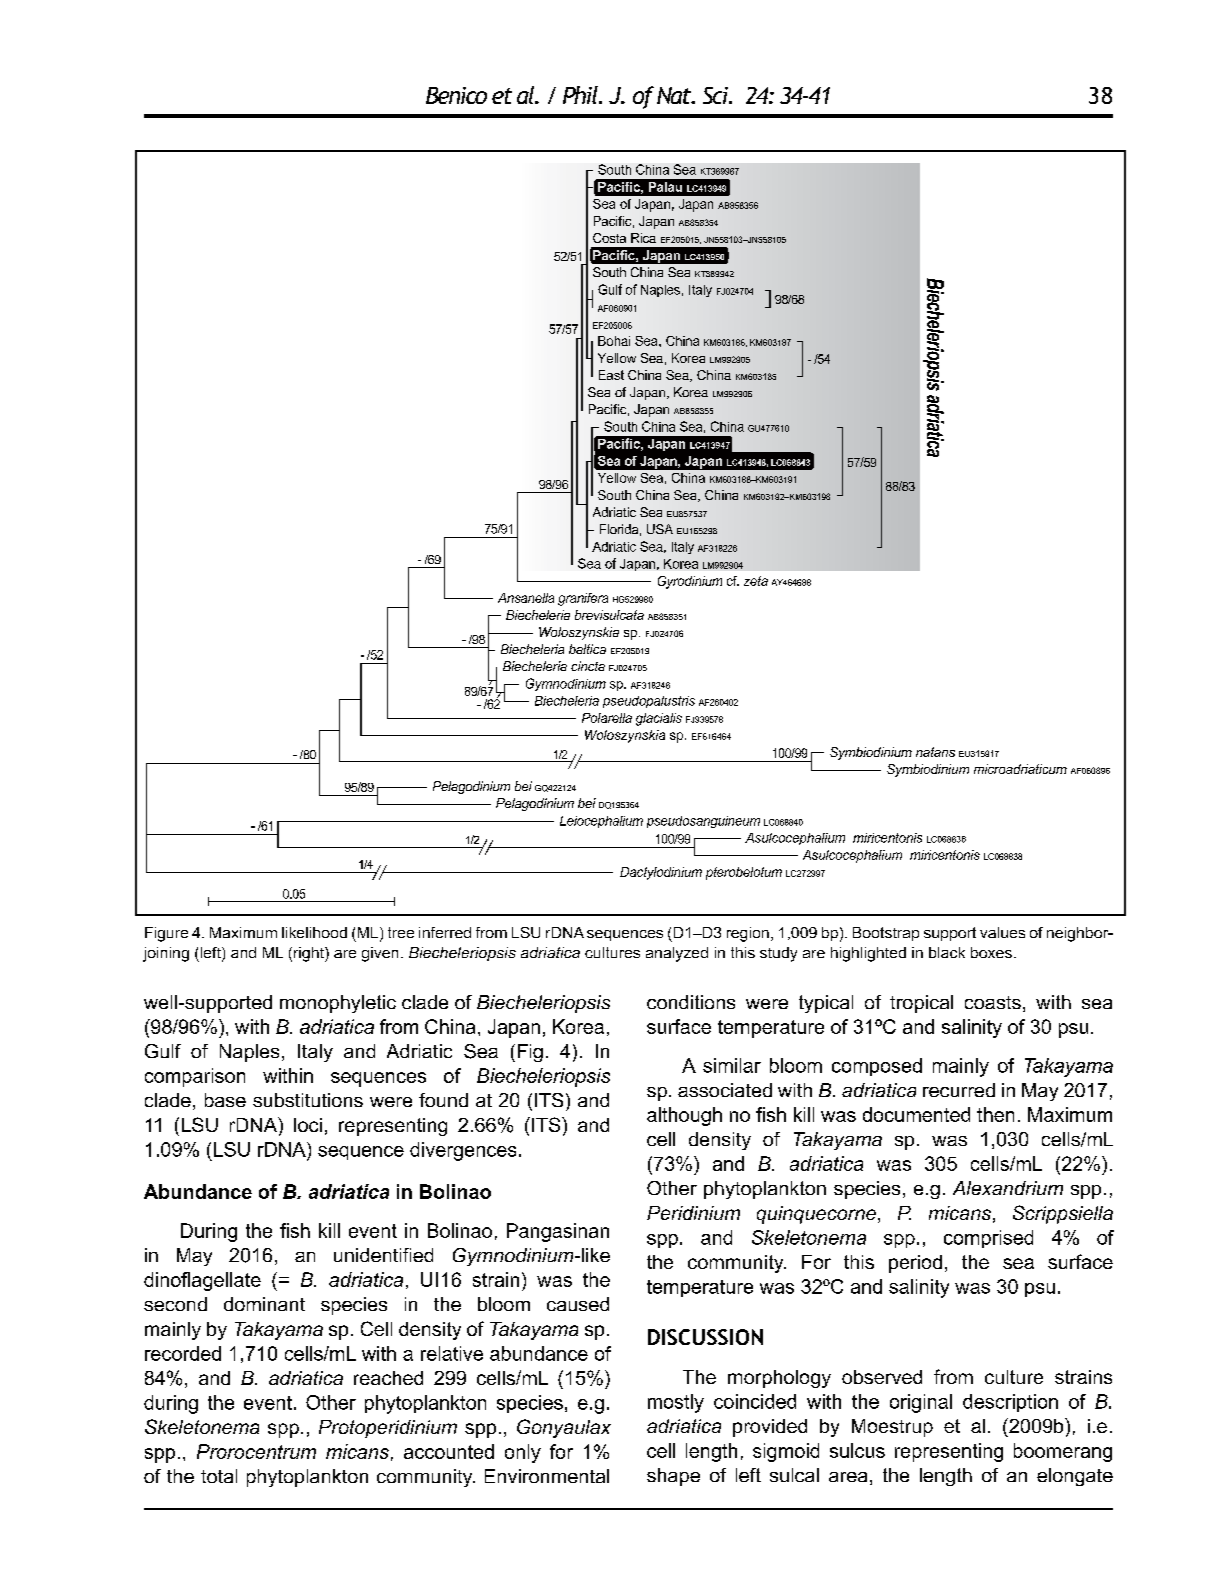  Describe the element at coordinates (219, 1476) in the screenshot. I see `total` at that location.
